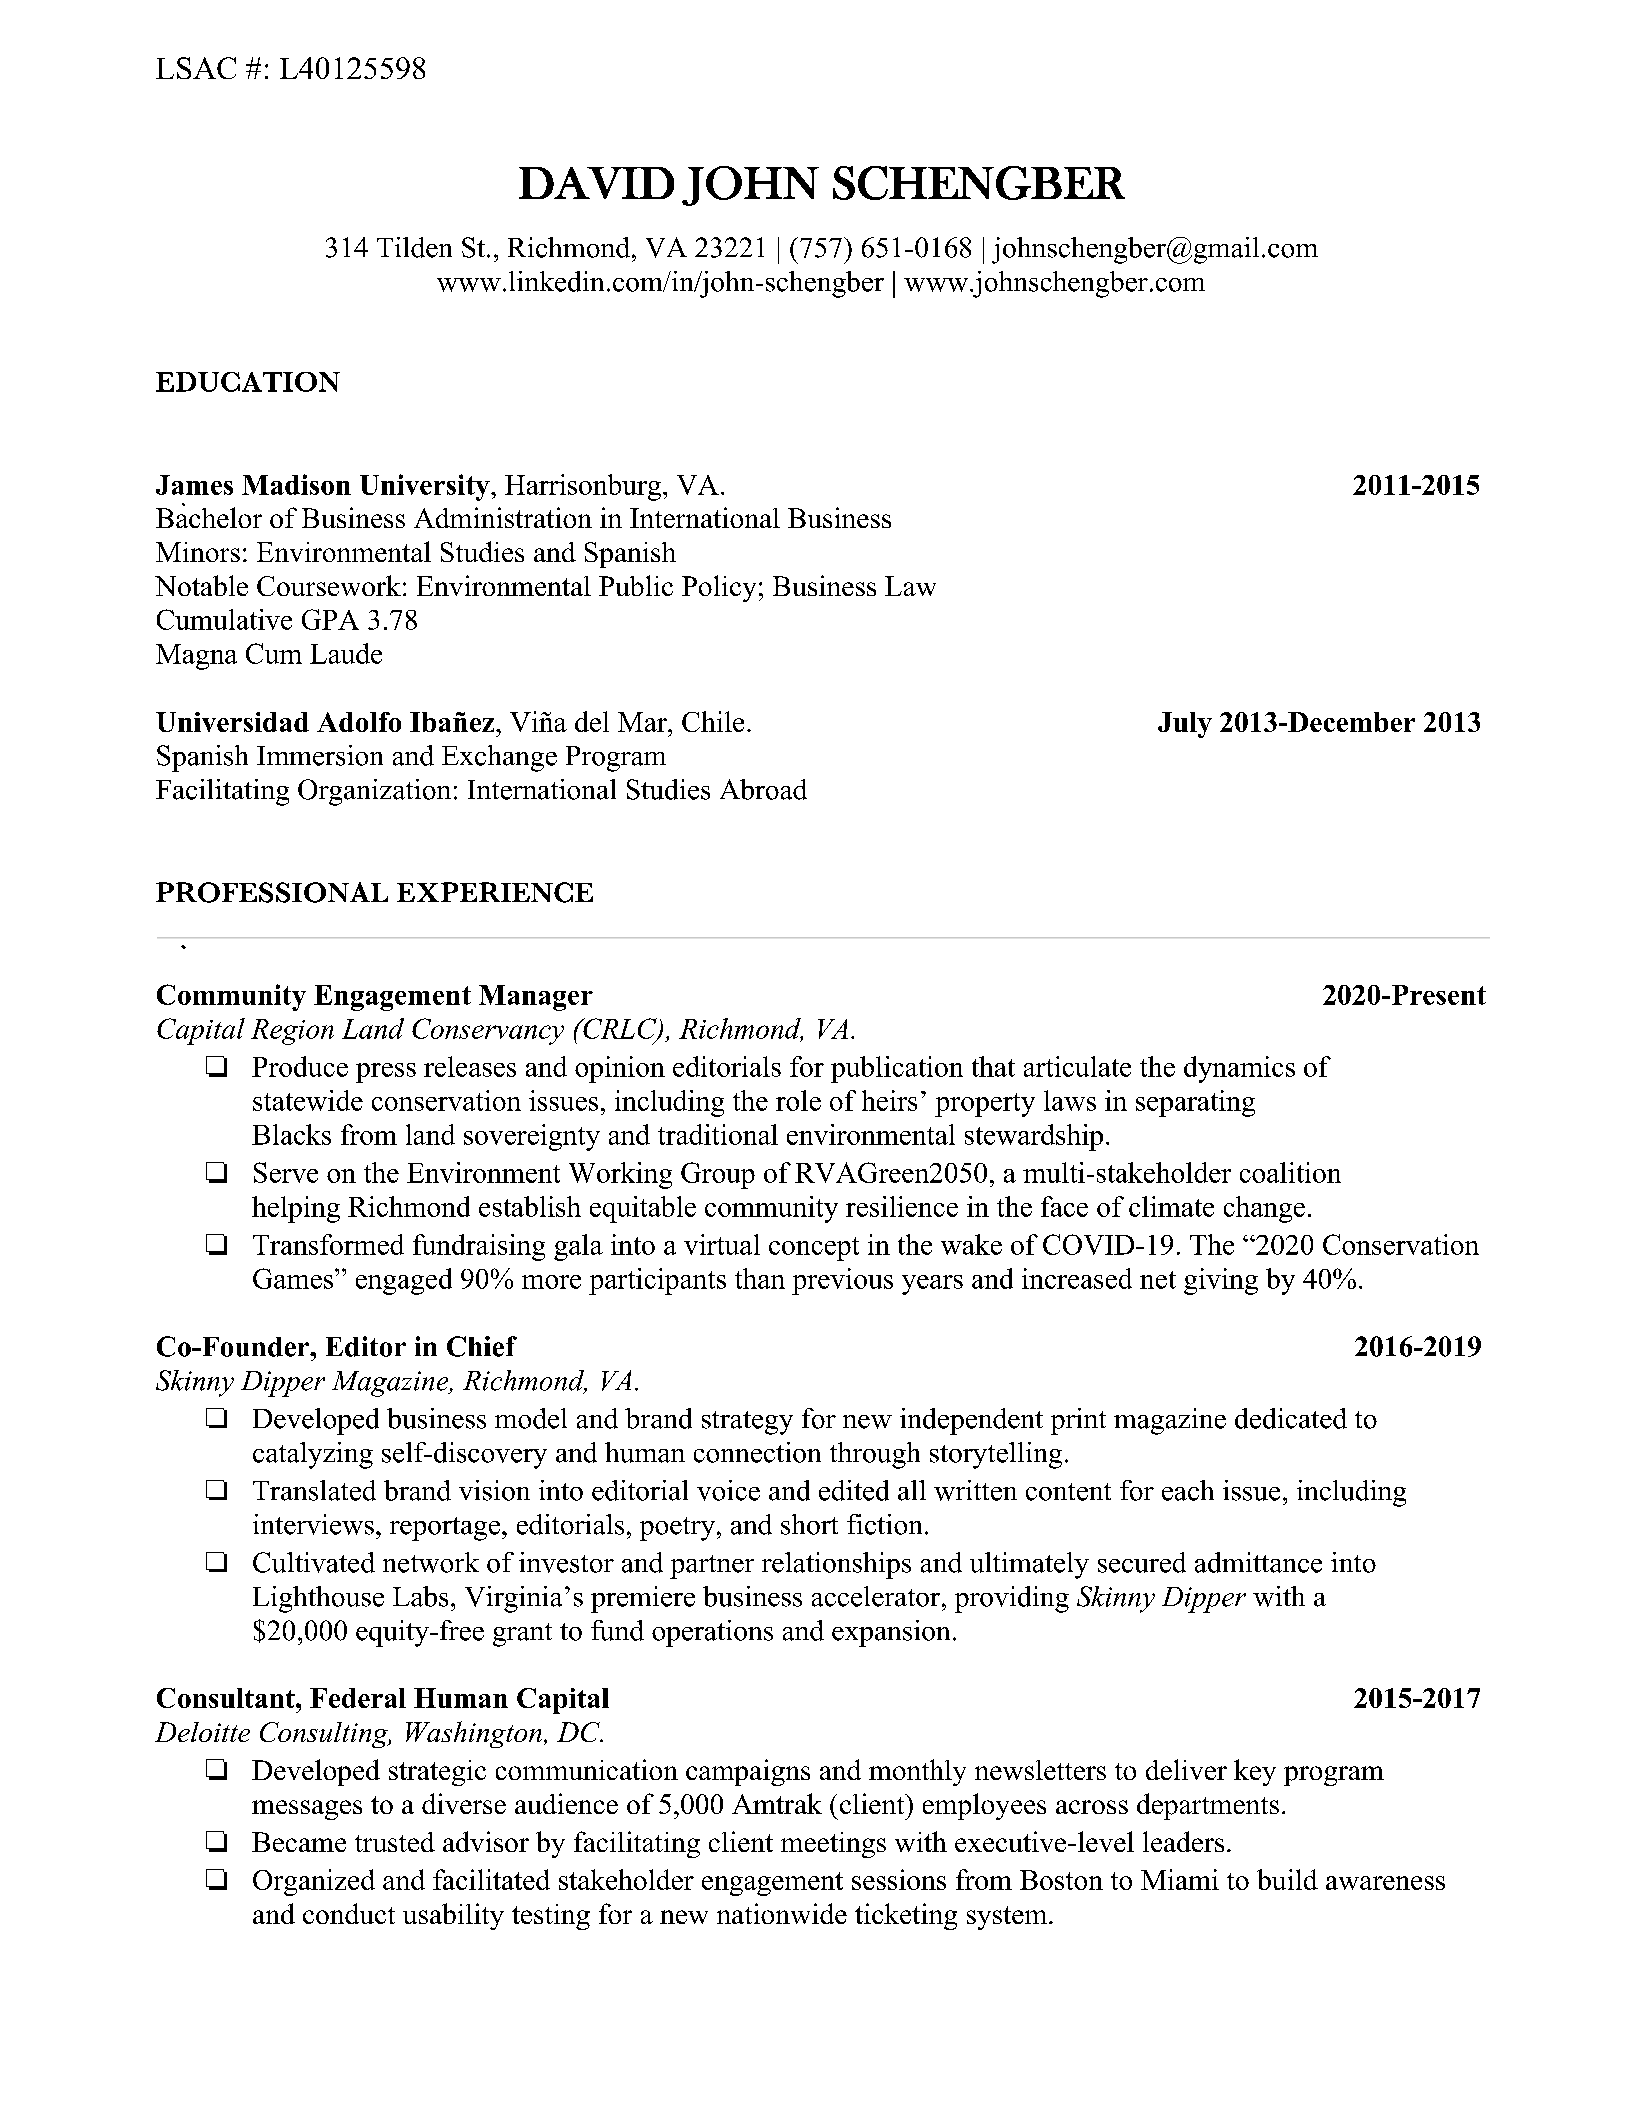 The height and width of the screenshot is (2122, 1640). What do you see at coordinates (329, 585) in the screenshot?
I see `Coursework` at bounding box center [329, 585].
